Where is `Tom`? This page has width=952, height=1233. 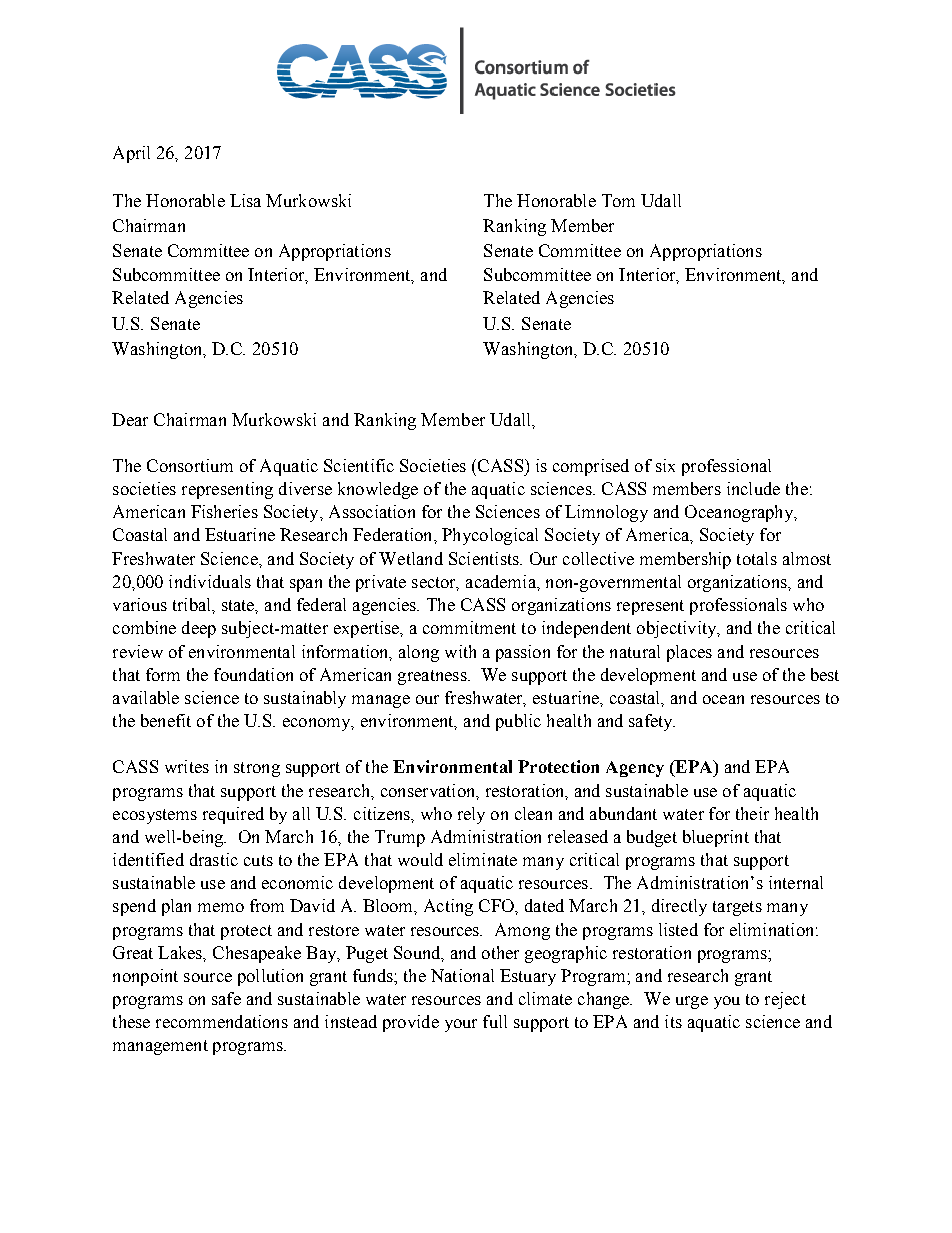 Tom is located at coordinates (618, 200).
